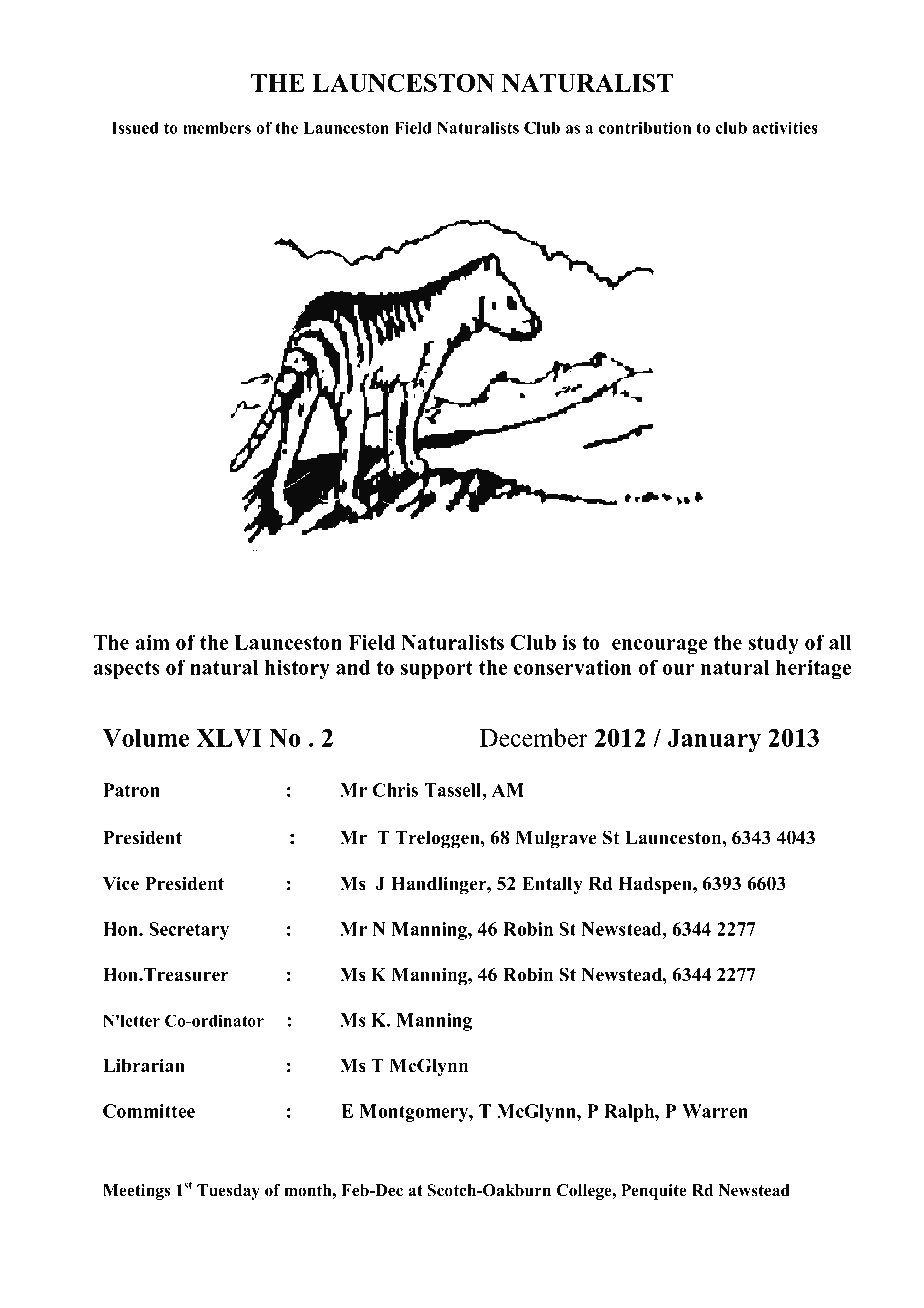 This screenshot has width=924, height=1308. Describe the element at coordinates (217, 127) in the screenshot. I see `members` at that location.
